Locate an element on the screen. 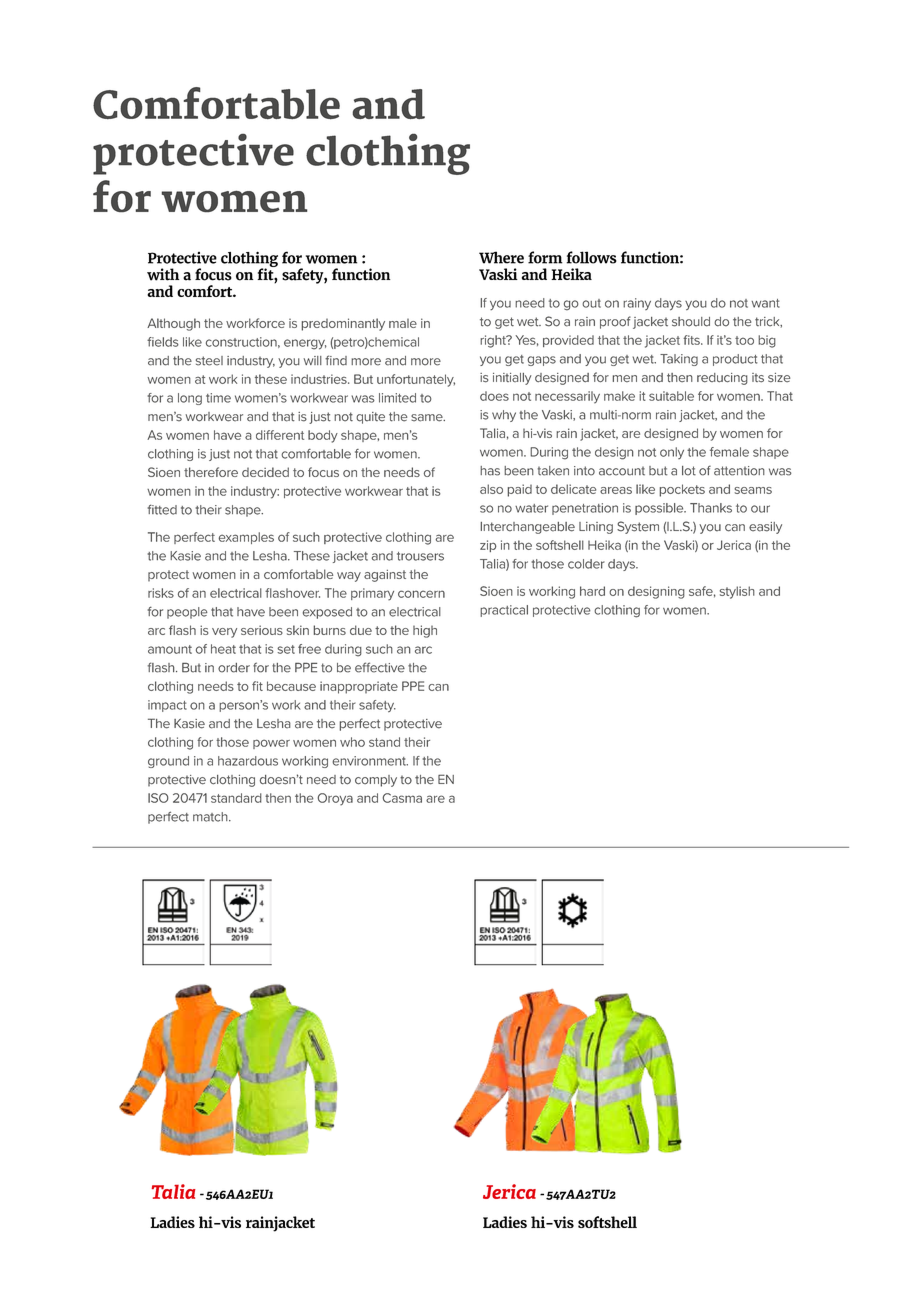  why is located at coordinates (504, 416).
